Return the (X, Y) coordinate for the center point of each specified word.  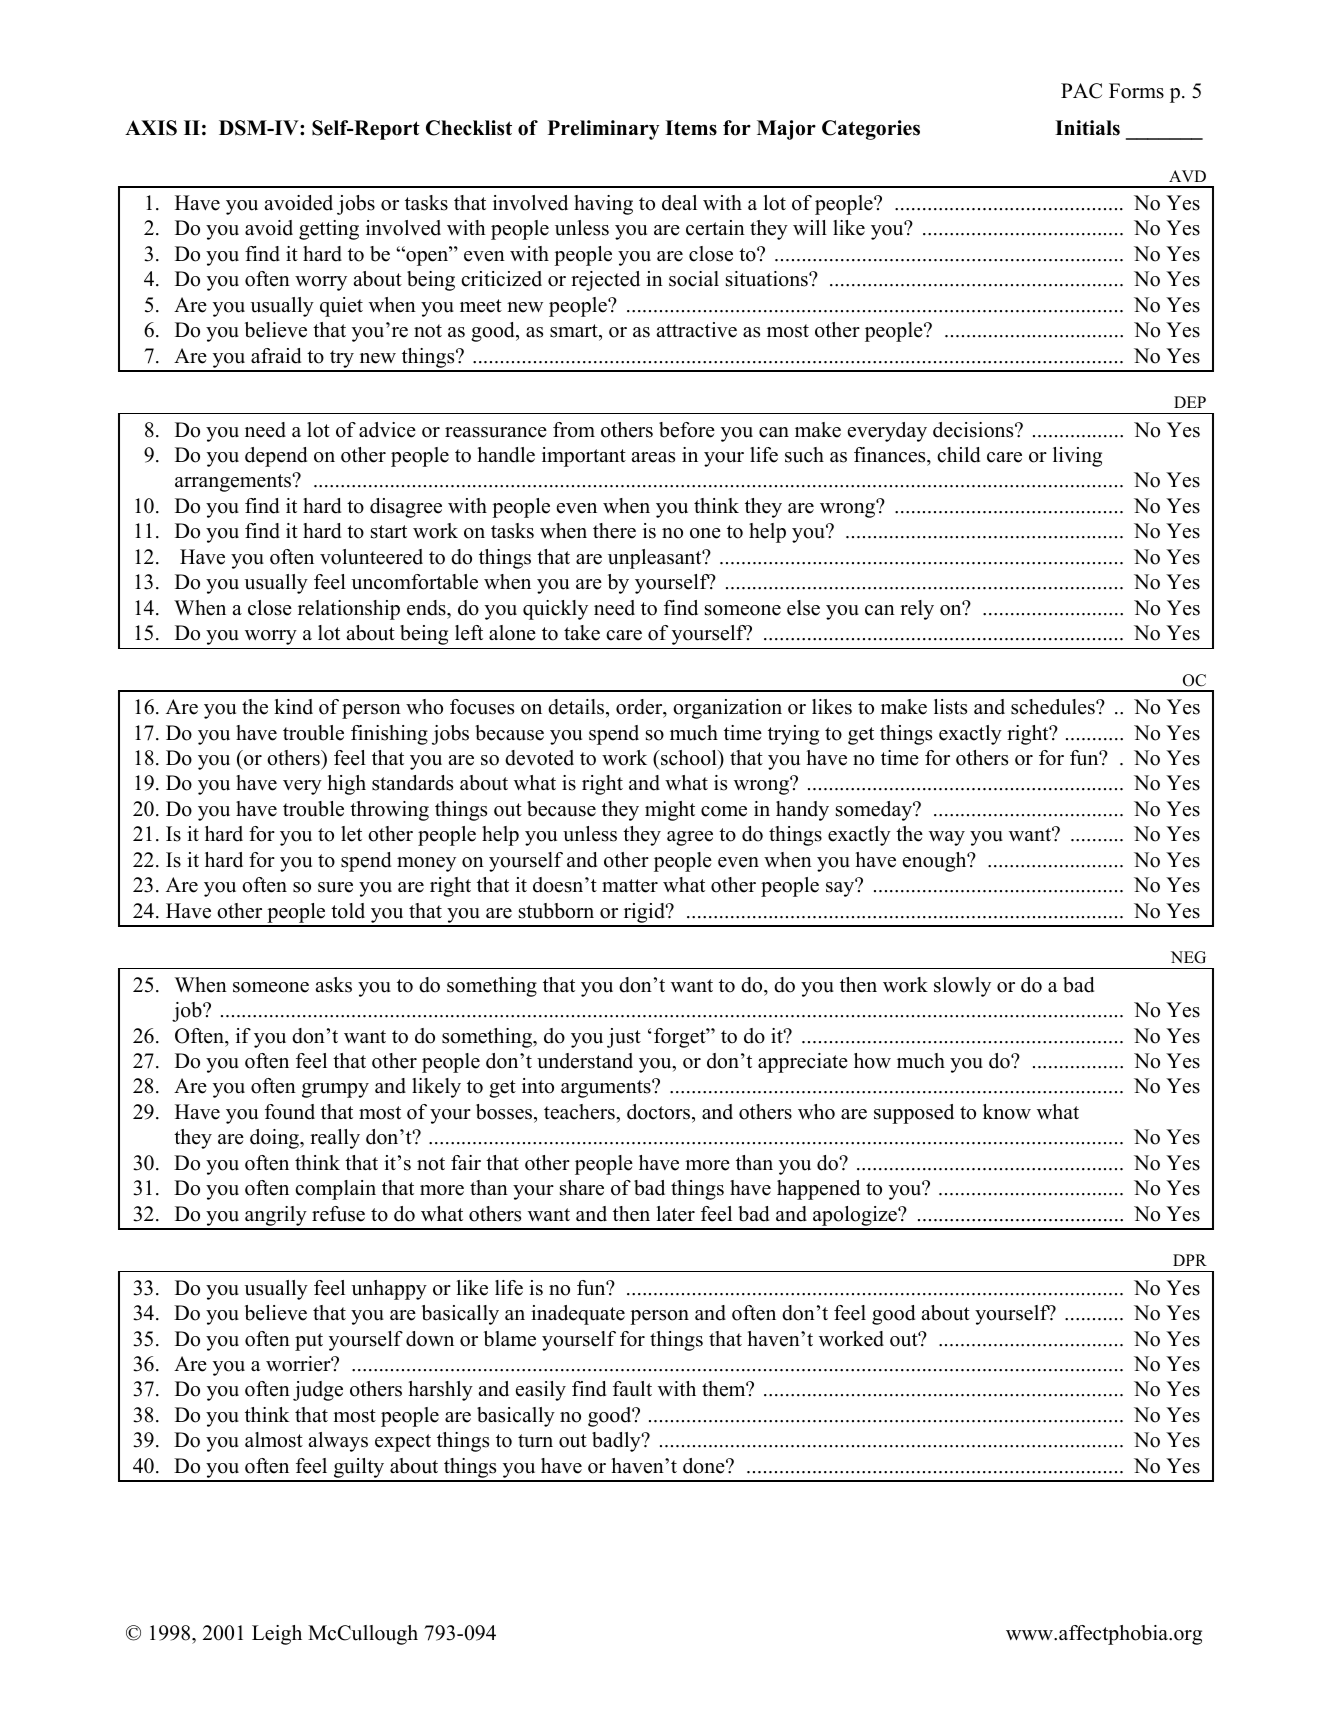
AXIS (151, 128)
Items (691, 128)
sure (335, 887)
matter (630, 886)
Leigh (277, 1635)
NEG (1188, 957)
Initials (1087, 128)
